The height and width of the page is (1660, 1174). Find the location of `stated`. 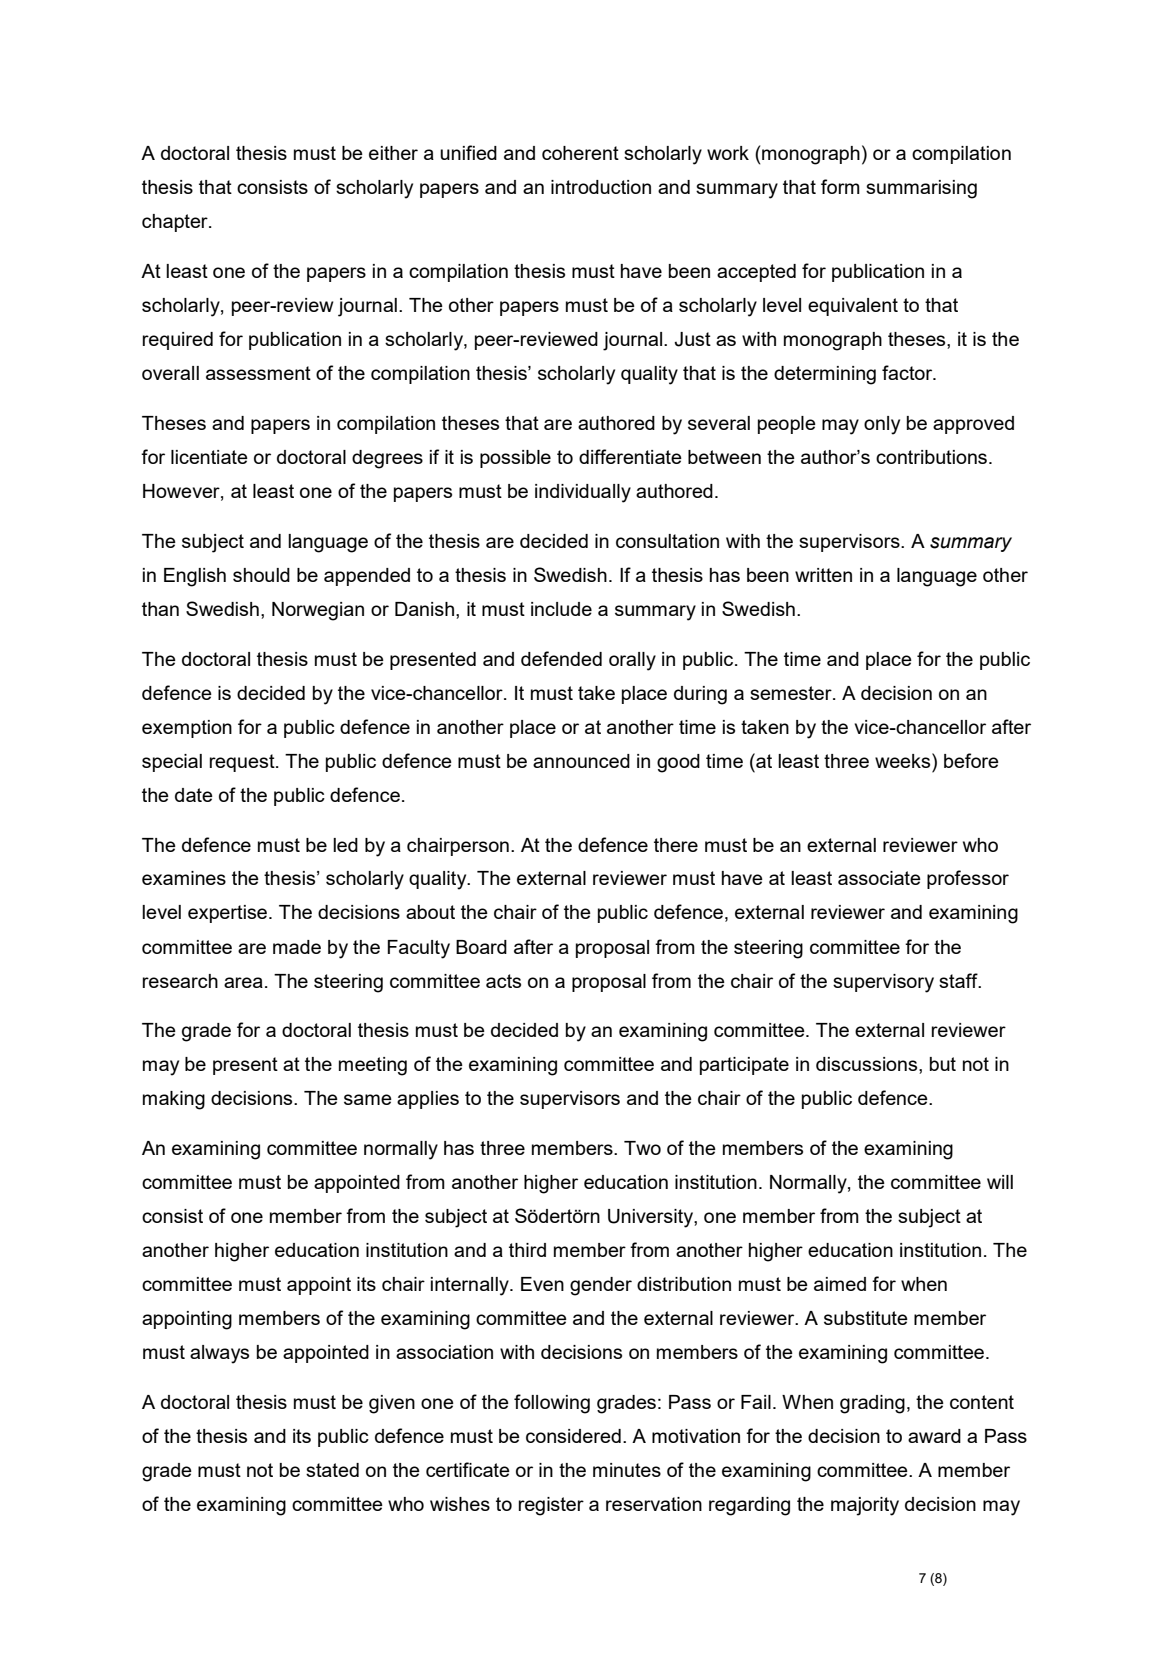

stated is located at coordinates (332, 1470).
